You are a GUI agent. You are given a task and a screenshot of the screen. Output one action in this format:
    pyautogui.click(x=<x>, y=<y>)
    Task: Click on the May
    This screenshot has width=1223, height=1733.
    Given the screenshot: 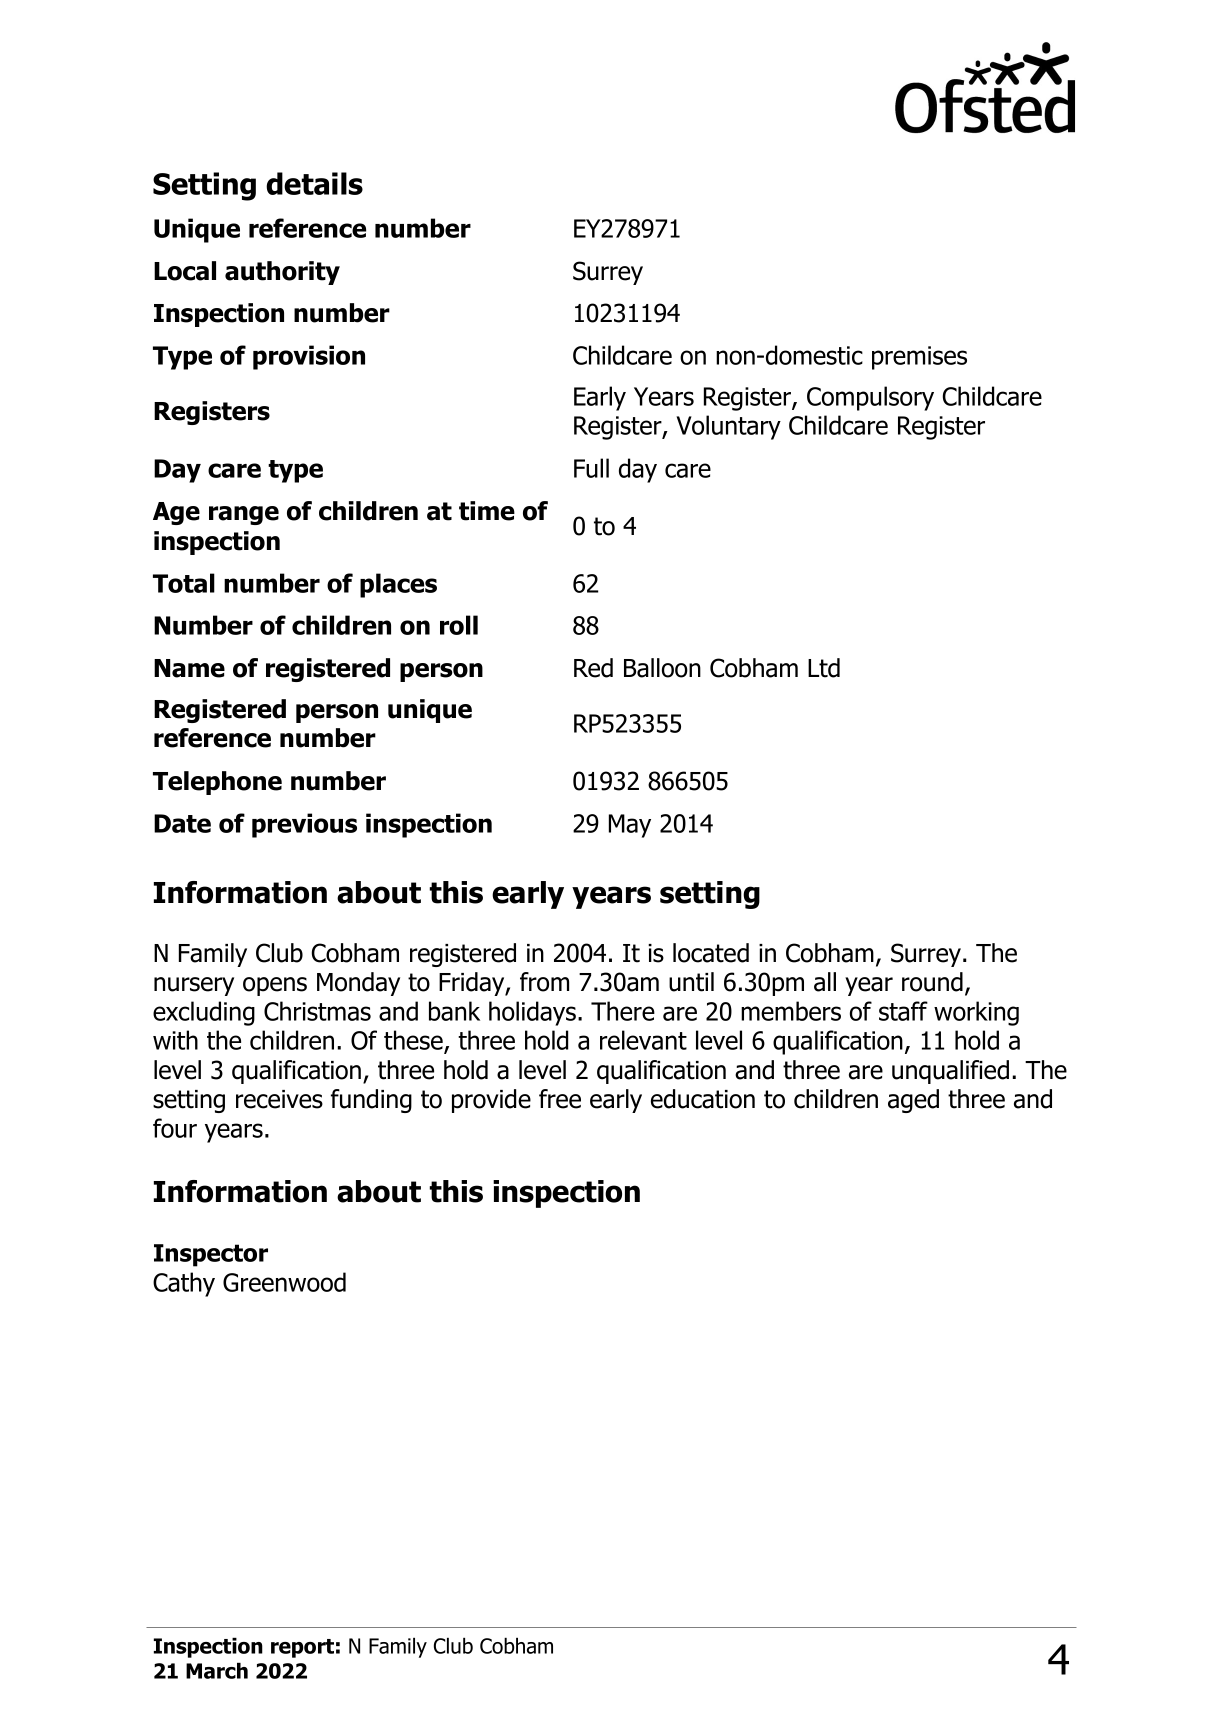 What is the action you would take?
    pyautogui.click(x=630, y=826)
